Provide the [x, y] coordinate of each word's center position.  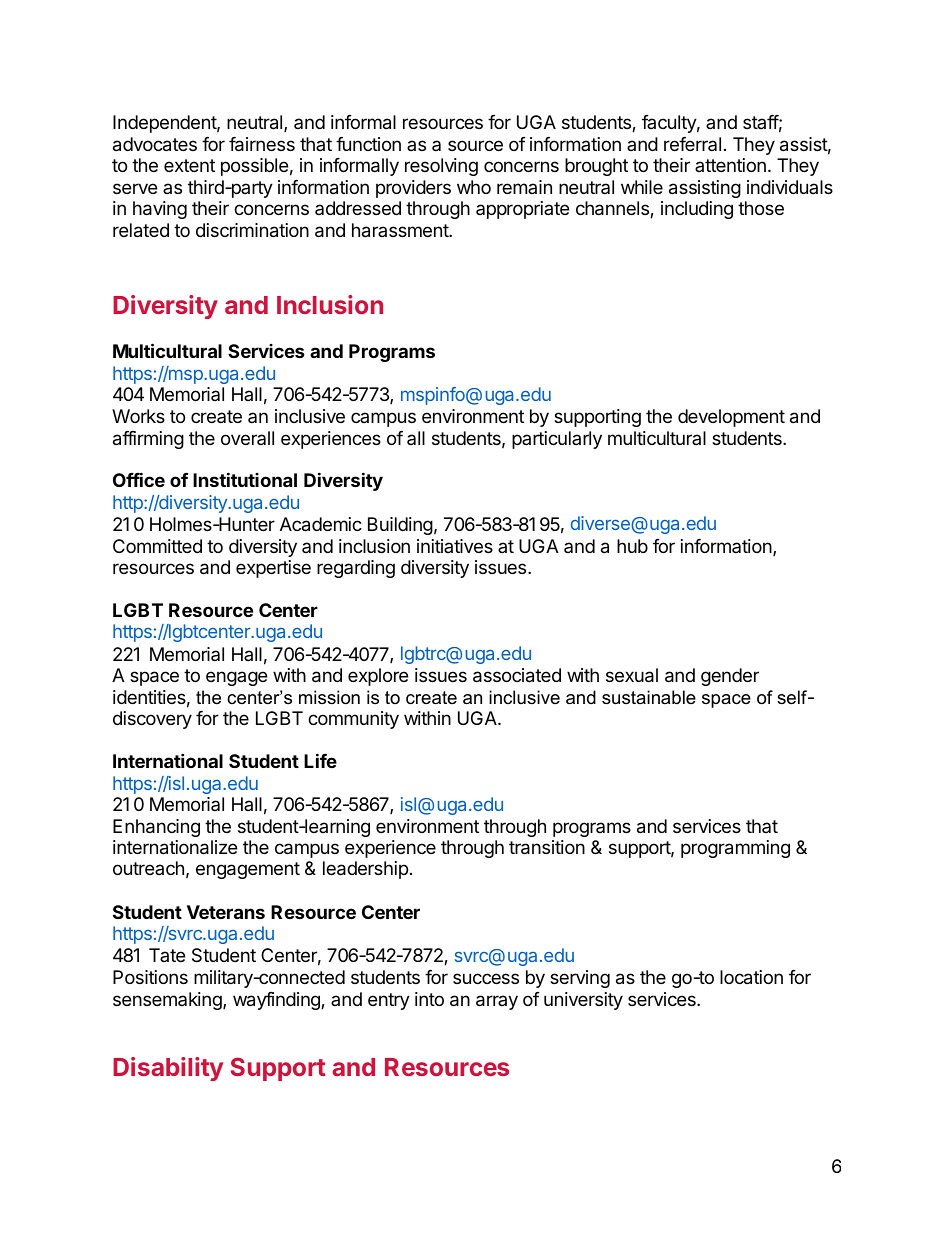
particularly [557, 440]
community [353, 720]
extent [189, 165]
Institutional [245, 479]
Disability [168, 1069]
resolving [441, 167]
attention [730, 165]
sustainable [649, 697]
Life [320, 760]
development [731, 418]
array [497, 1002]
